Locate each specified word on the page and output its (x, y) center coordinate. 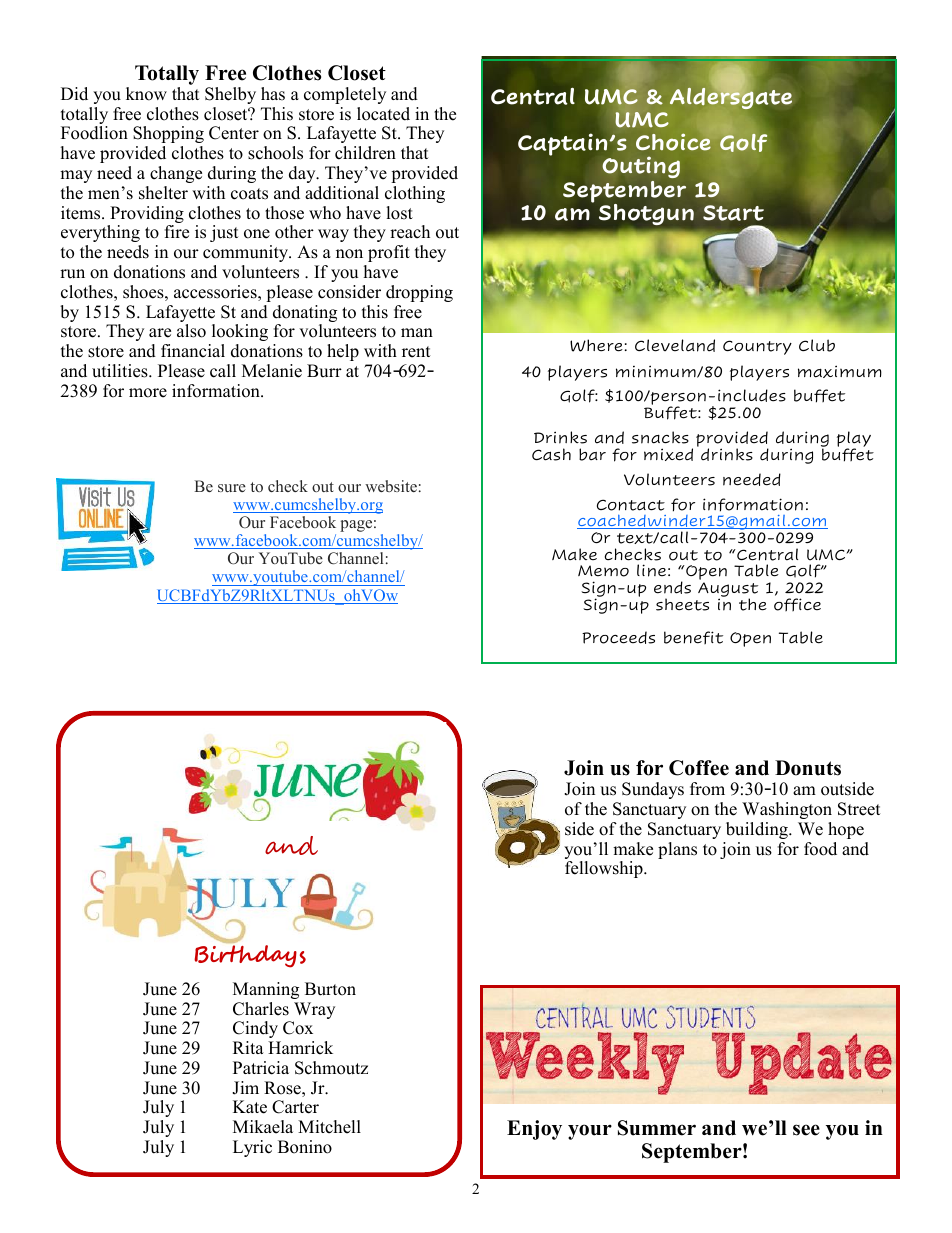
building (758, 830)
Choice (673, 142)
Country (757, 347)
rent (416, 352)
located (383, 114)
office (797, 604)
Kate (250, 1107)
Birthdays (250, 956)
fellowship (605, 869)
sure (232, 488)
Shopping (168, 134)
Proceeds (618, 637)
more (148, 393)
